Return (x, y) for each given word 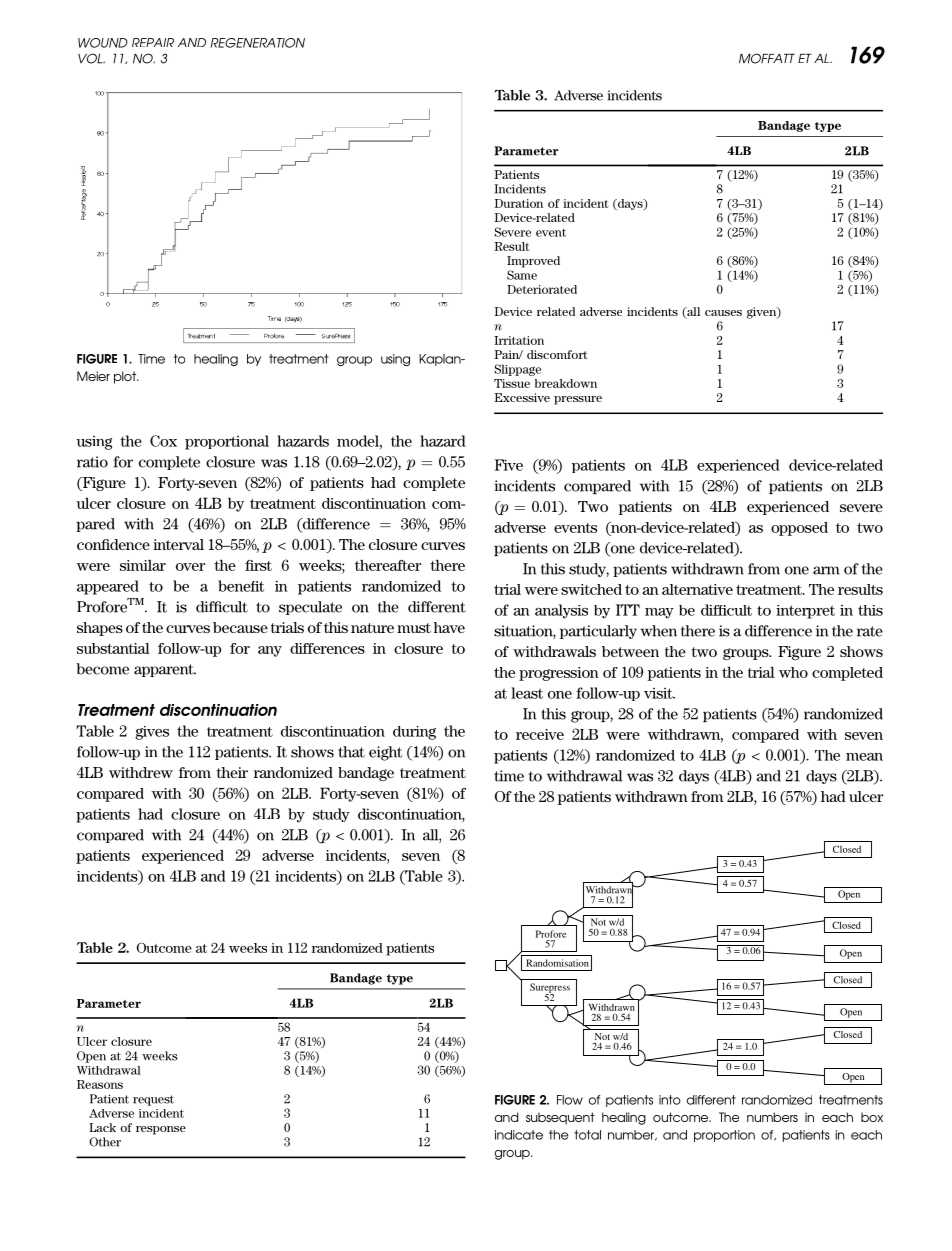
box (872, 1117)
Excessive (522, 397)
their (232, 772)
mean (864, 757)
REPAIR (153, 42)
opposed (799, 529)
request (153, 1100)
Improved (533, 262)
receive (540, 734)
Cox (163, 441)
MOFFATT (767, 58)
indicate (519, 1135)
